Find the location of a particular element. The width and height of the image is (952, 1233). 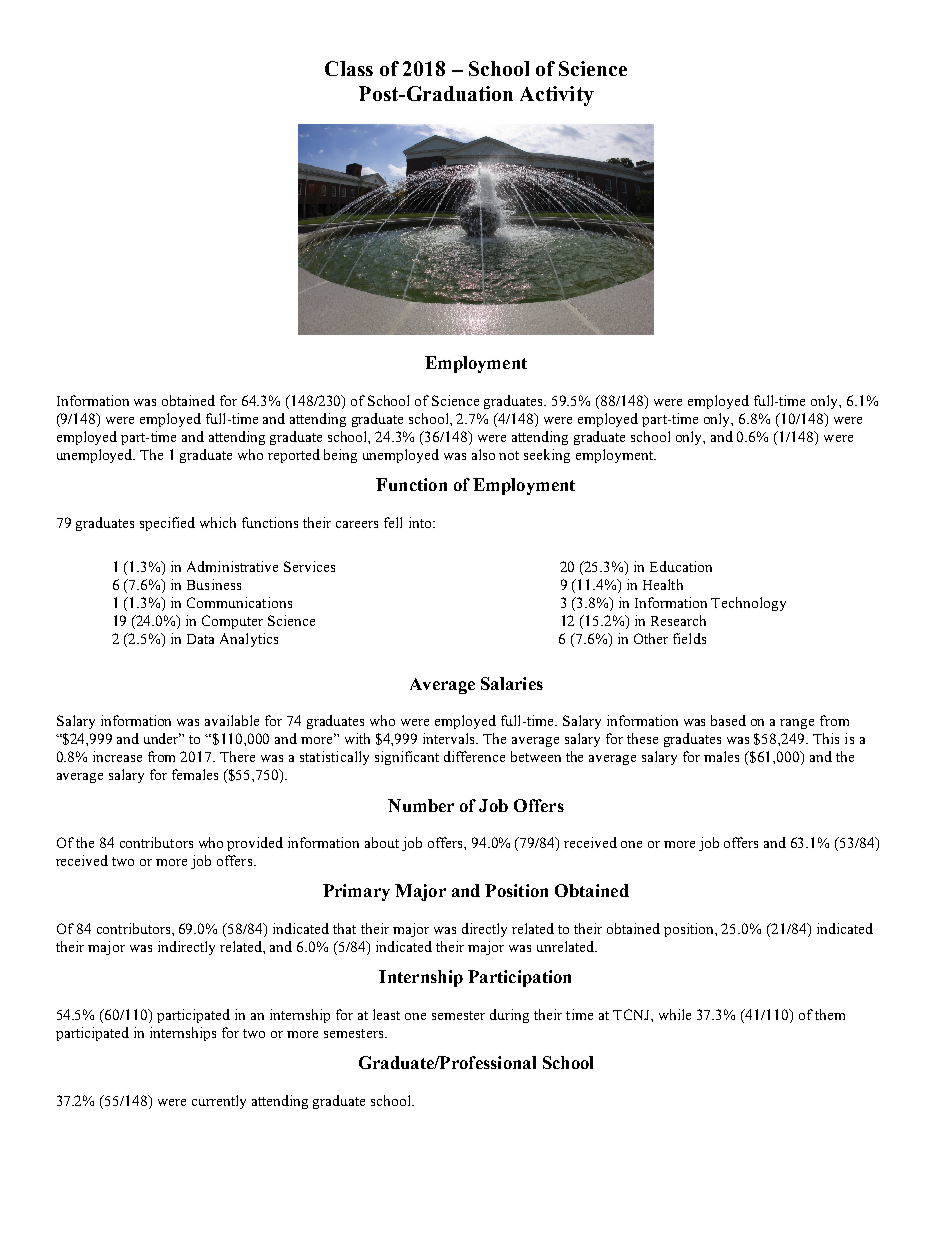

Business is located at coordinates (214, 584).
